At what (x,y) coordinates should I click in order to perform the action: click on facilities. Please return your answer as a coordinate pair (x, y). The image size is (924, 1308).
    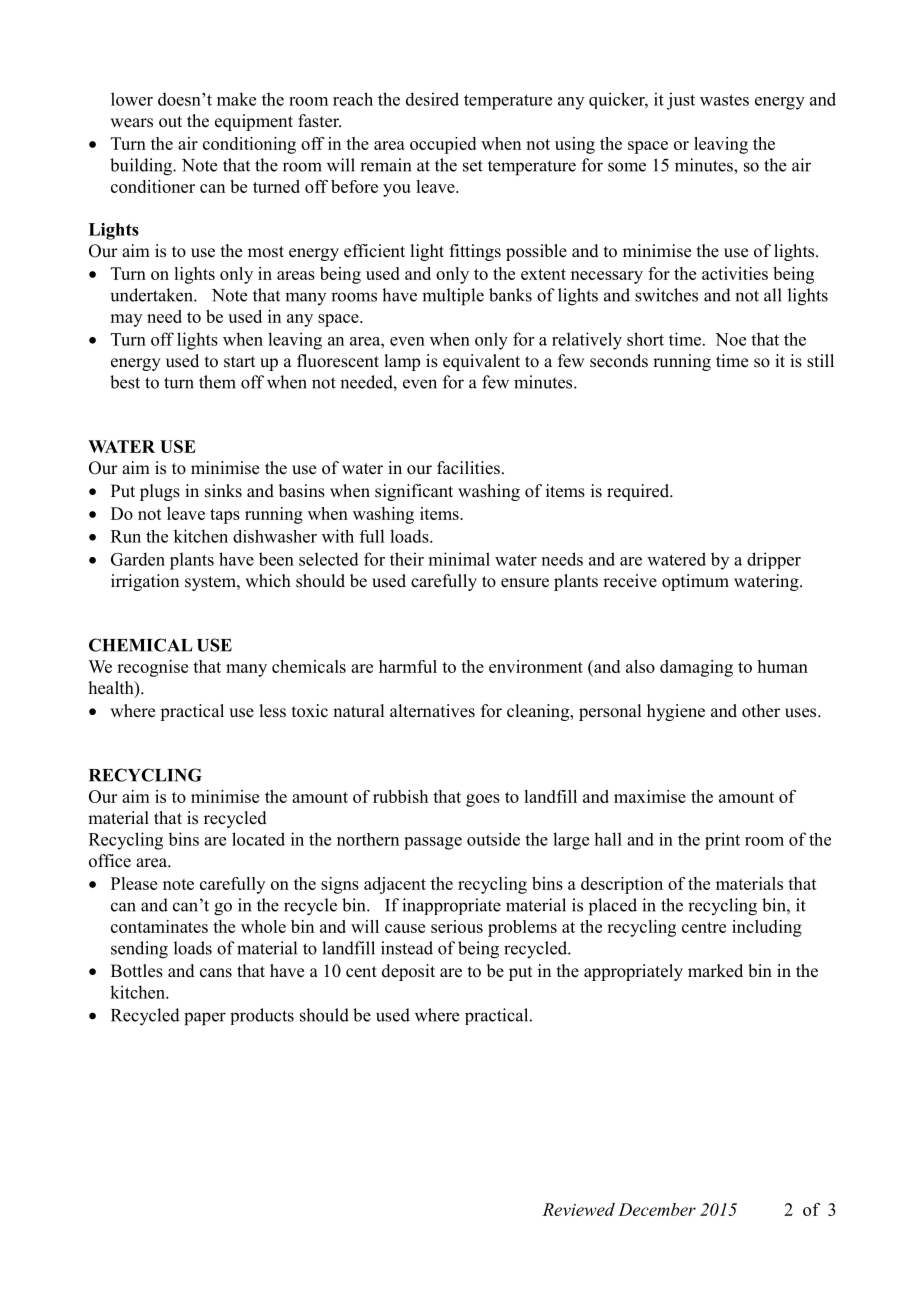
    Looking at the image, I should click on (468, 468).
